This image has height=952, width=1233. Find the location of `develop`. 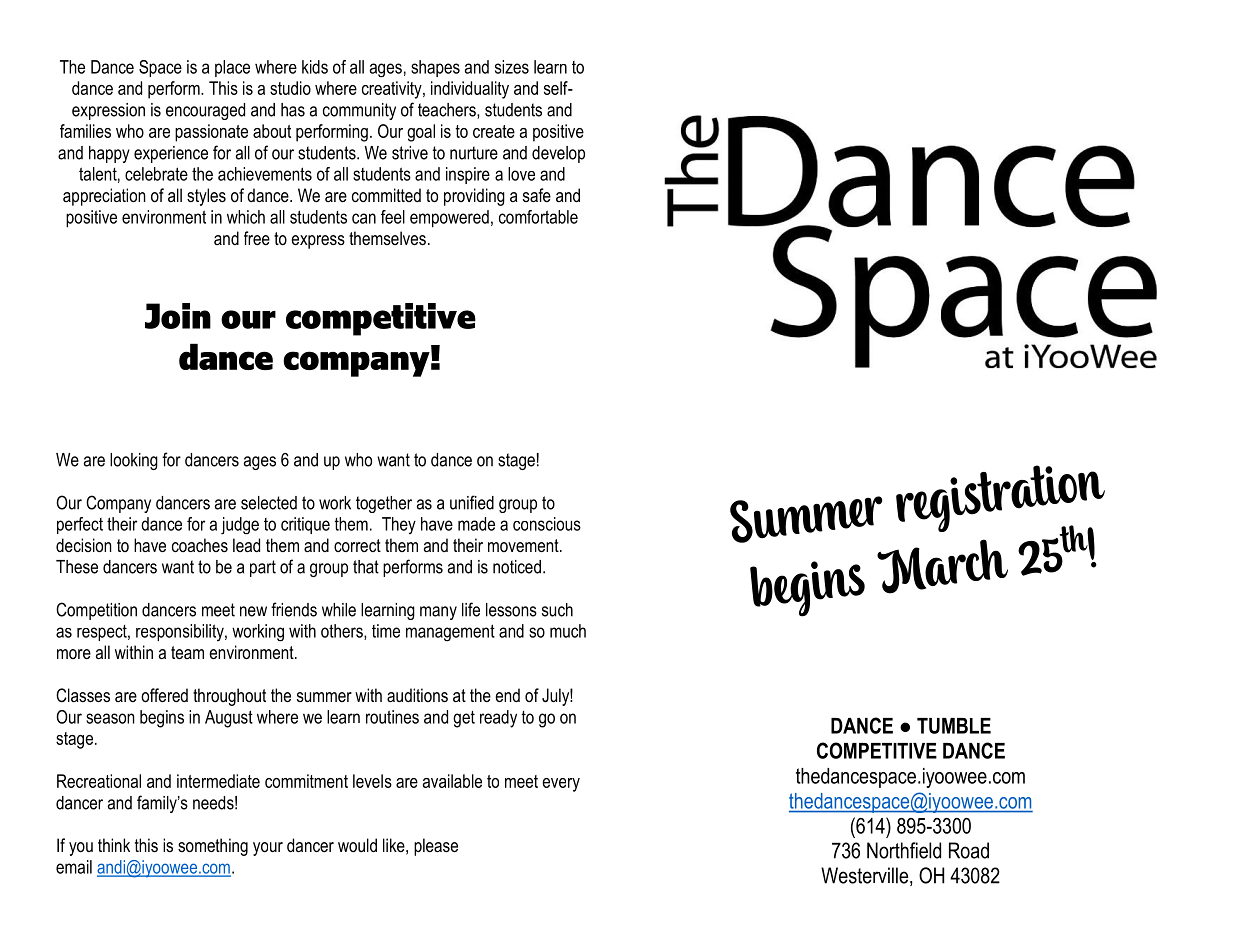

develop is located at coordinates (558, 154).
